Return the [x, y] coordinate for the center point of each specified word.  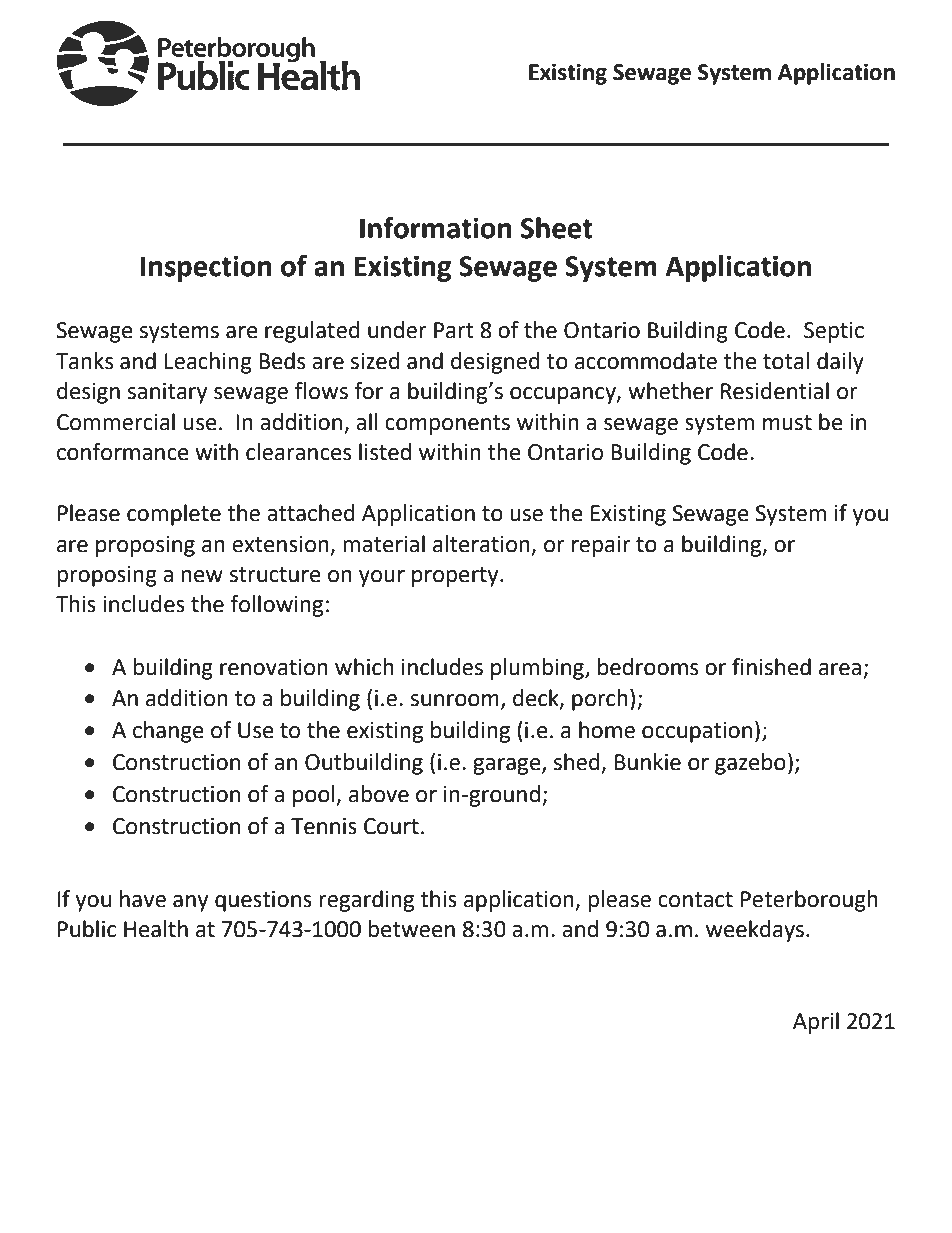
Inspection [206, 268]
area [840, 669]
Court [391, 826]
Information [436, 227]
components [447, 425]
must [787, 423]
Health [156, 929]
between [411, 929]
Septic [834, 332]
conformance [123, 452]
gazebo [750, 764]
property [456, 577]
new [202, 576]
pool [315, 796]
